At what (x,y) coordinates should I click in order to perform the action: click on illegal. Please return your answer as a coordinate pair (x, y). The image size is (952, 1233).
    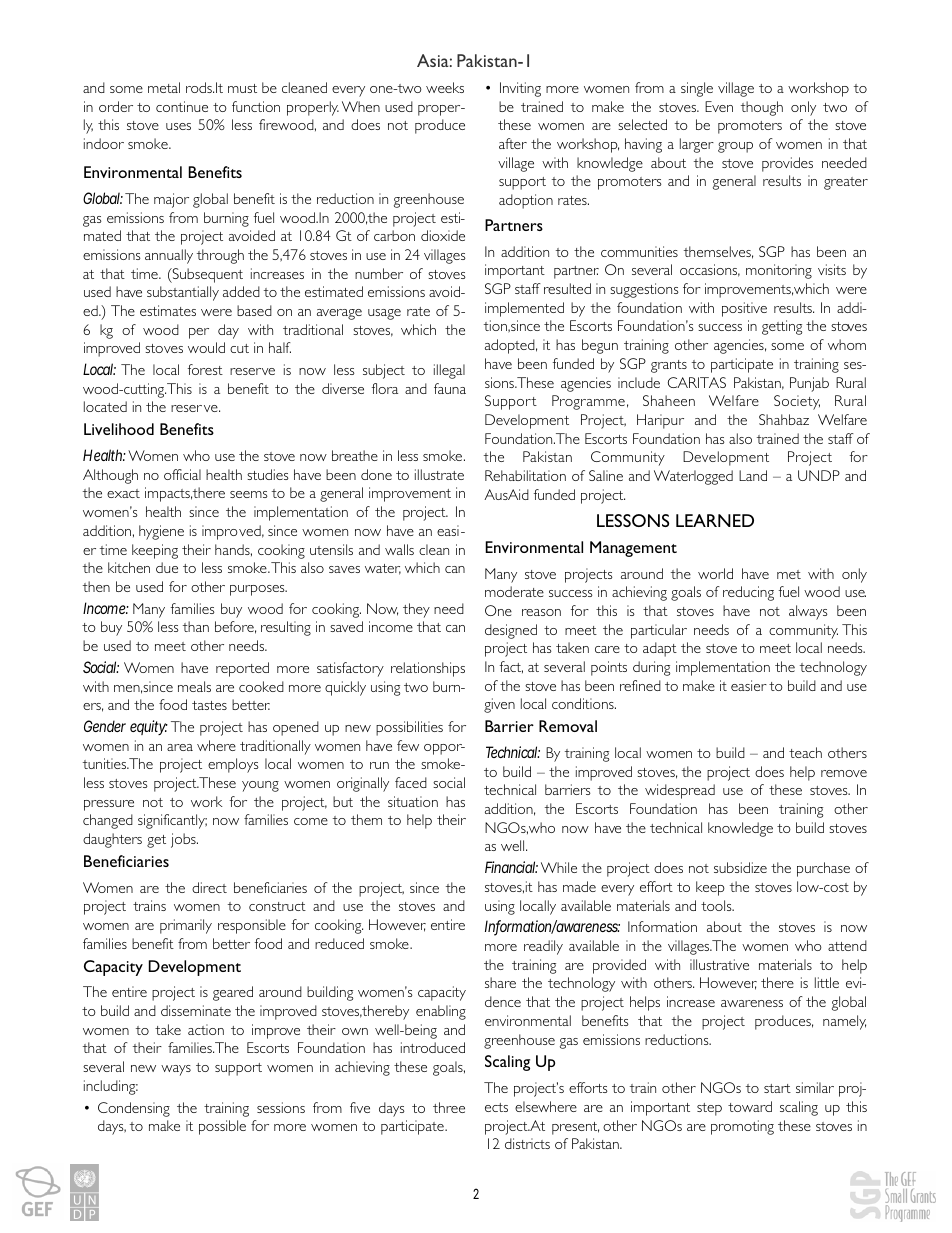
    Looking at the image, I should click on (449, 371).
